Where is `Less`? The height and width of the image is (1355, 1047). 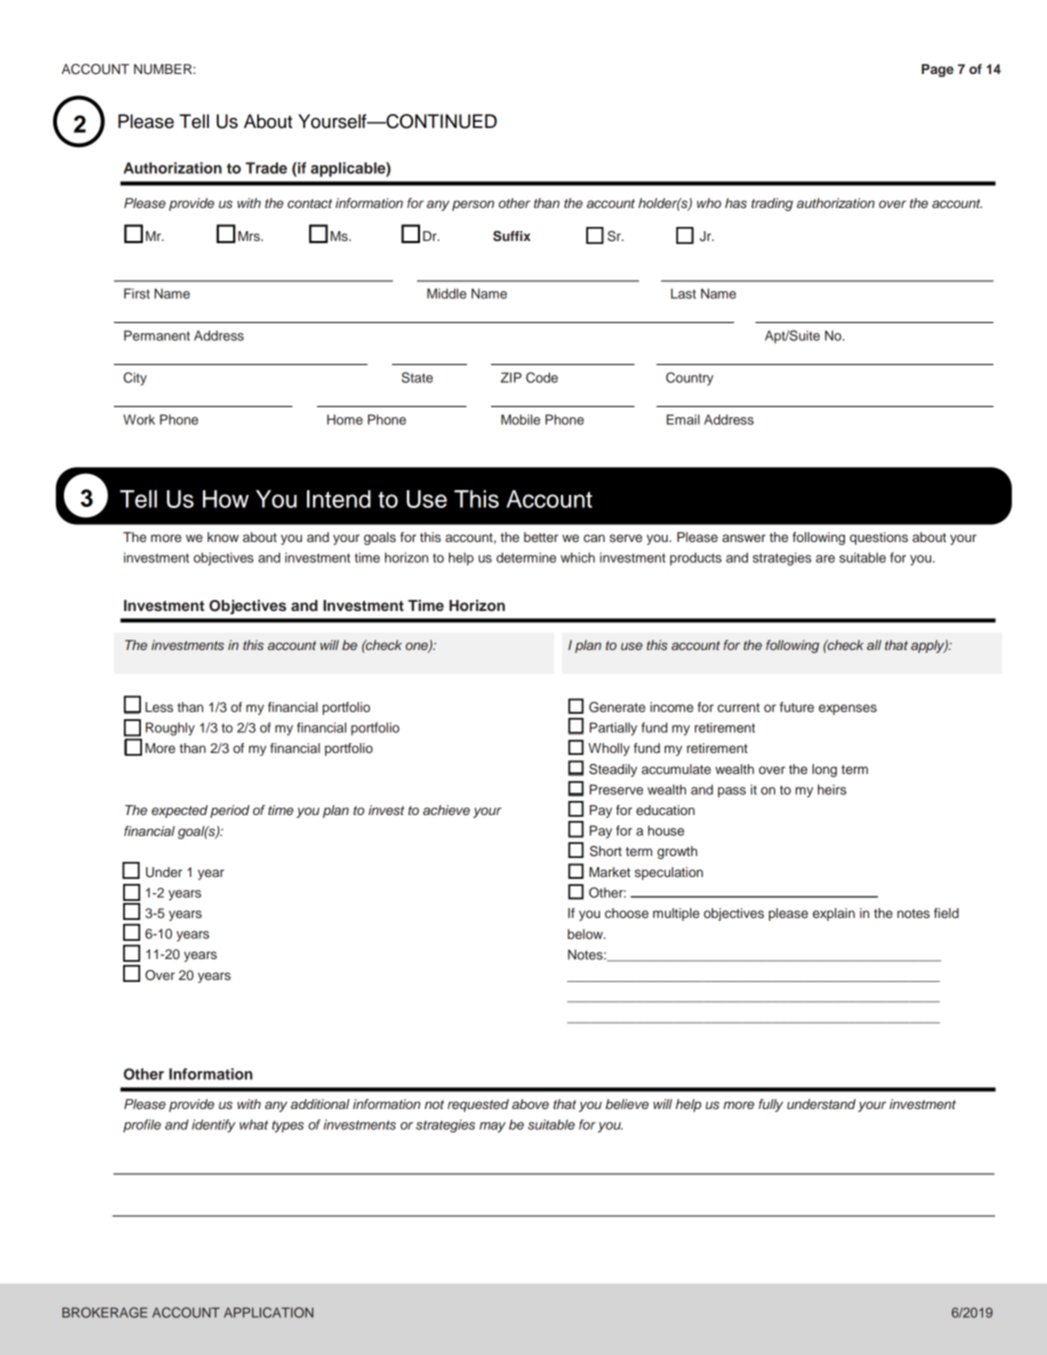
Less is located at coordinates (159, 707).
